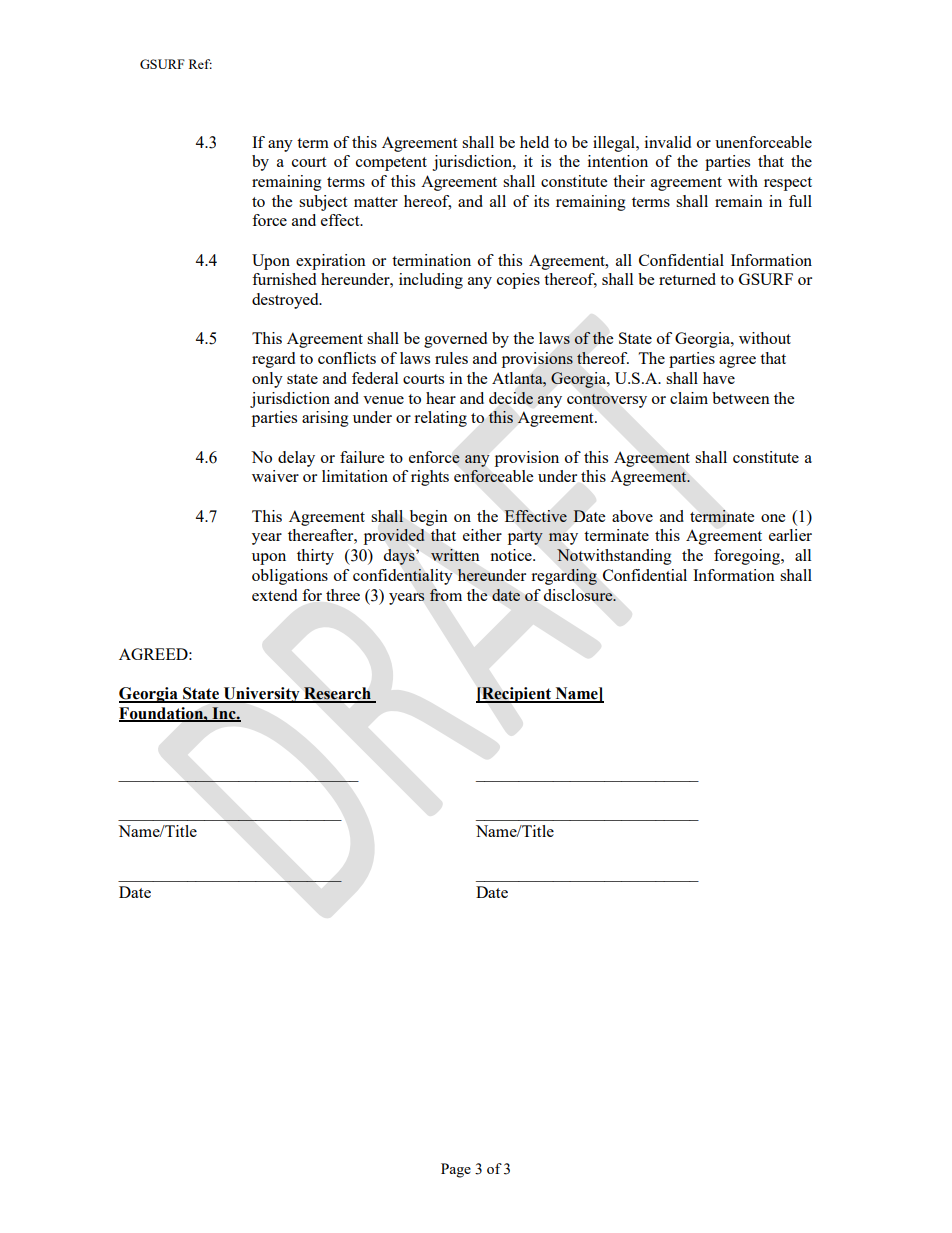 The height and width of the document is (1233, 952). I want to click on invalid, so click(668, 142).
